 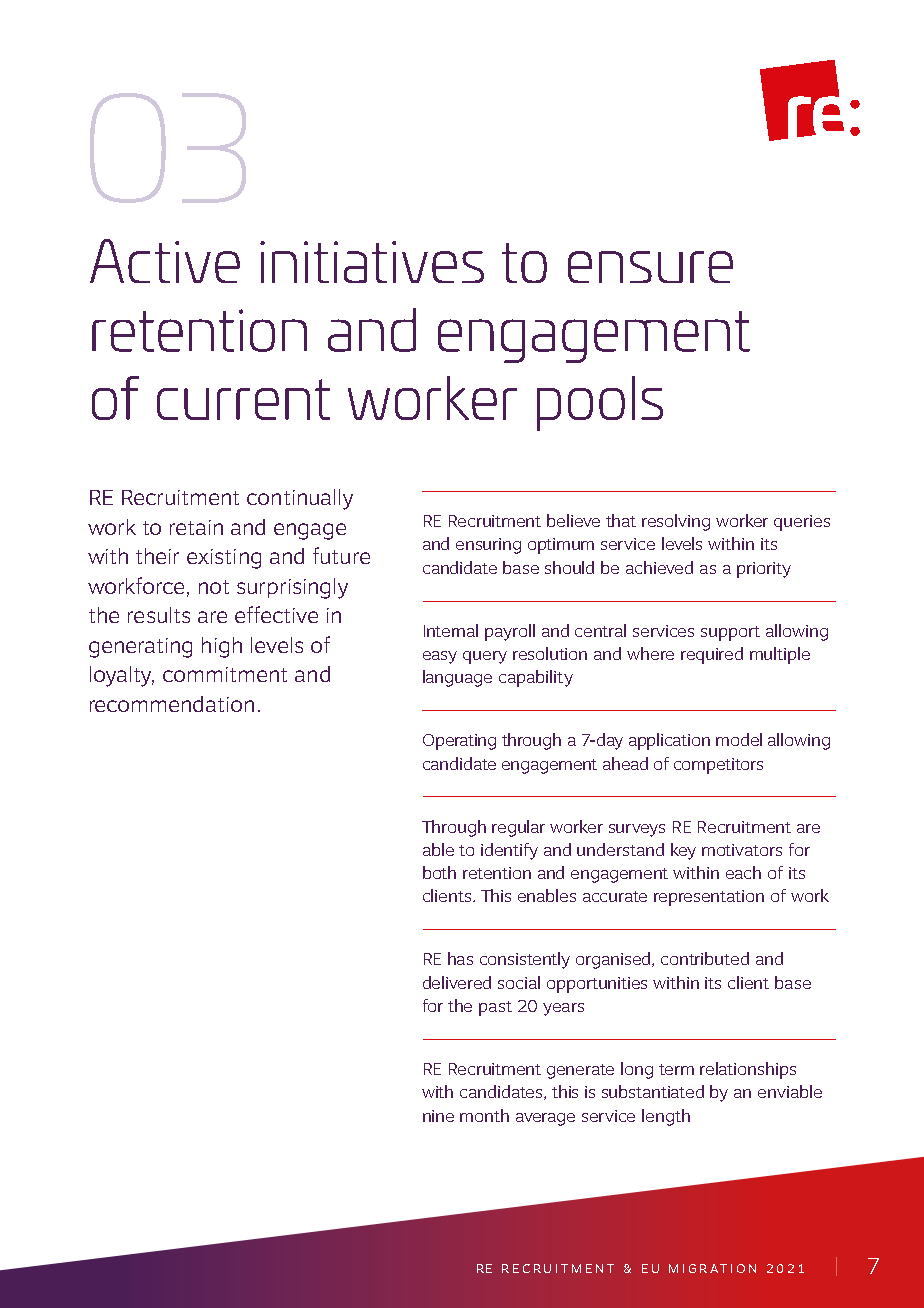 I want to click on month, so click(x=484, y=1115).
